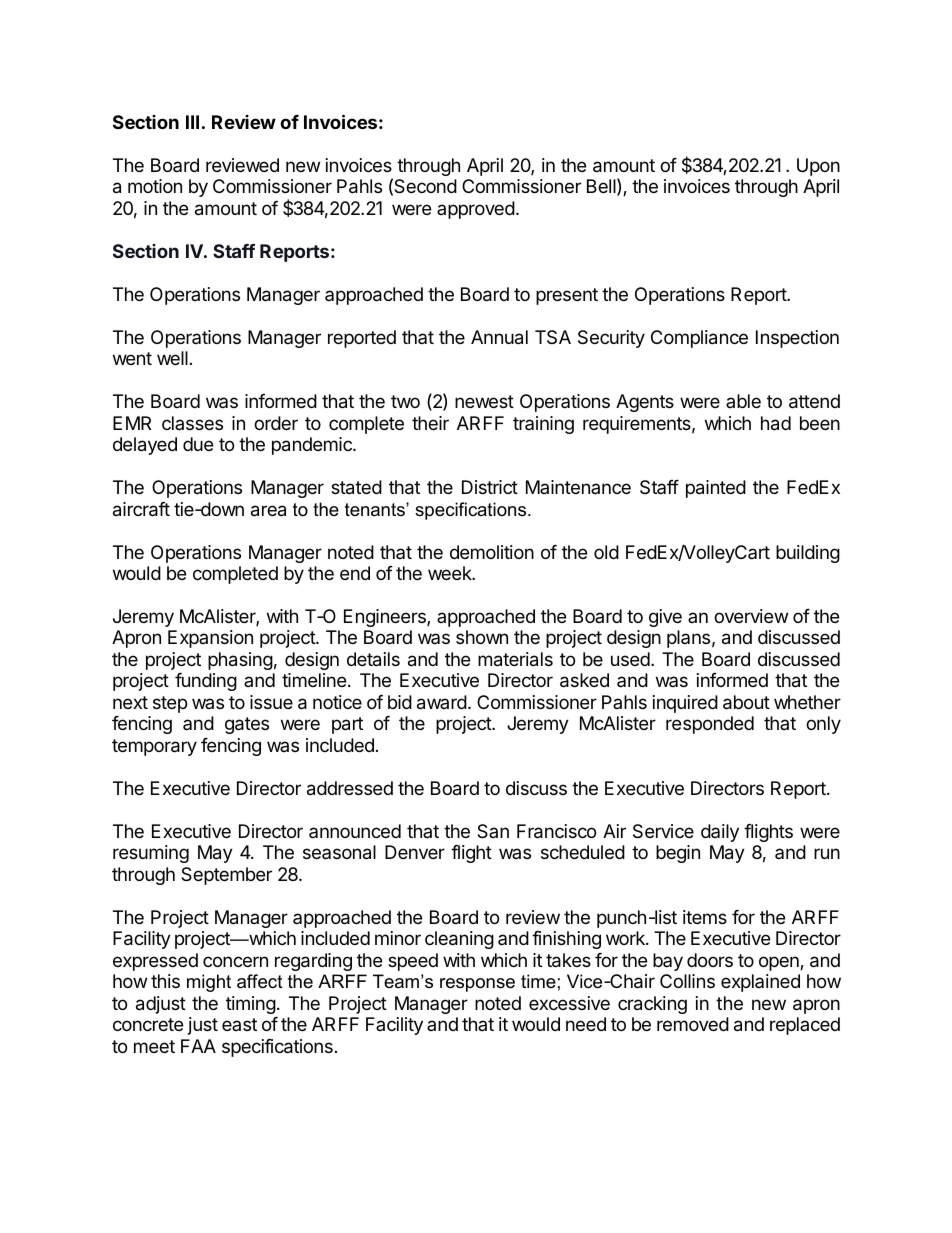  I want to click on overview, so click(751, 616).
